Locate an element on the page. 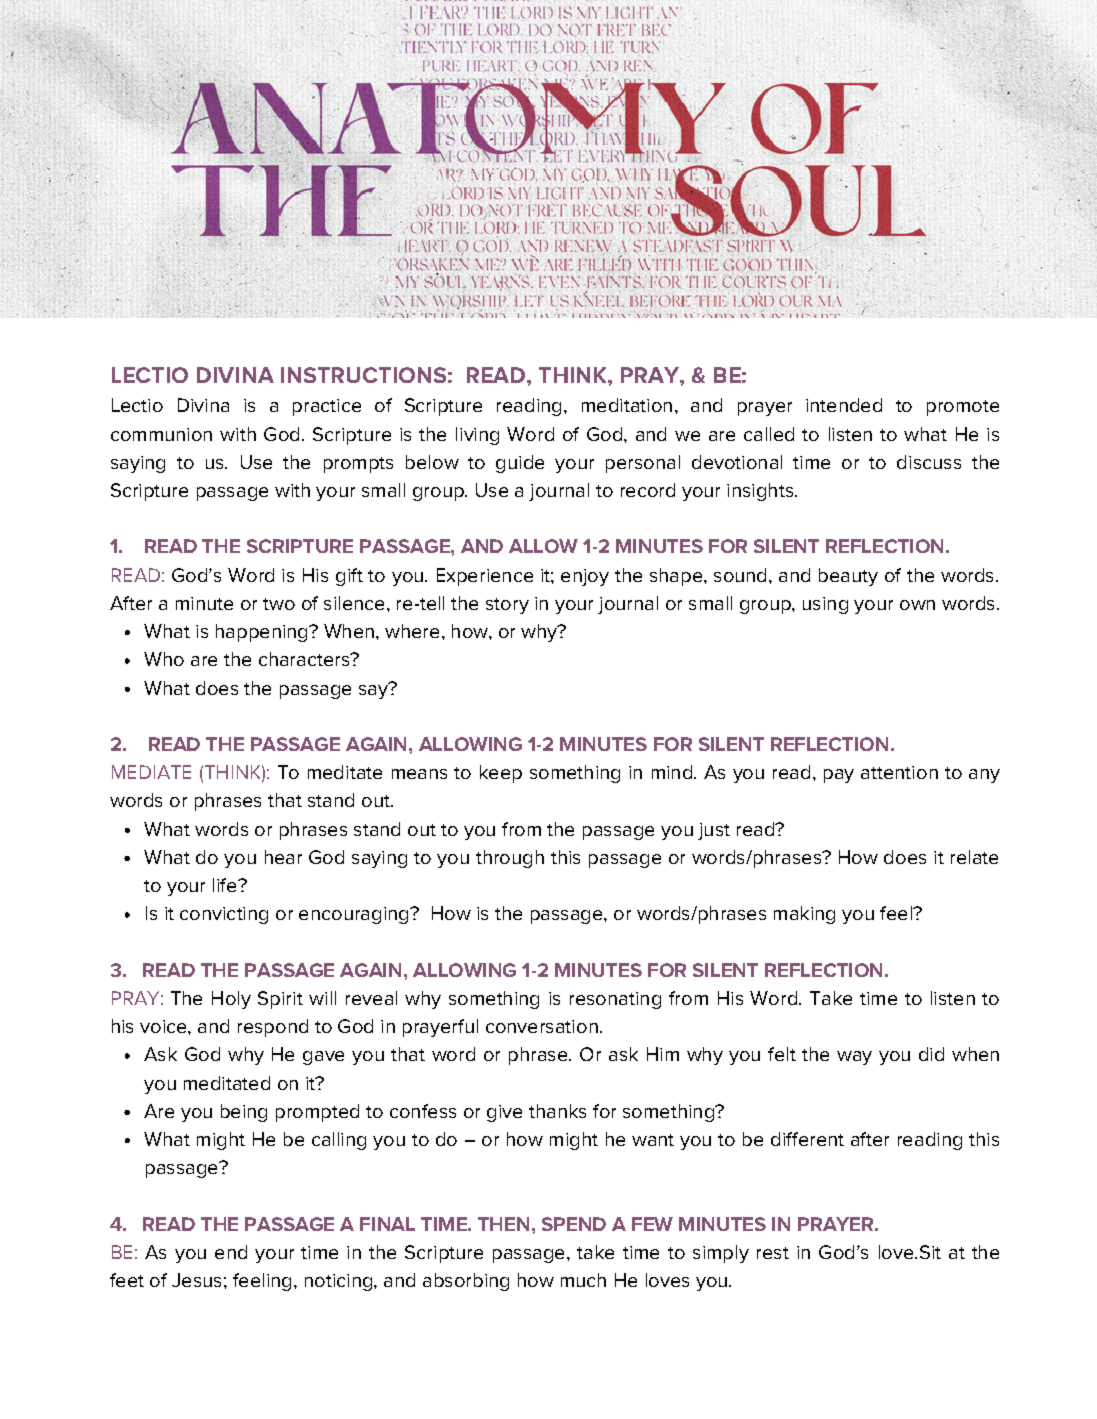  hear is located at coordinates (283, 857).
